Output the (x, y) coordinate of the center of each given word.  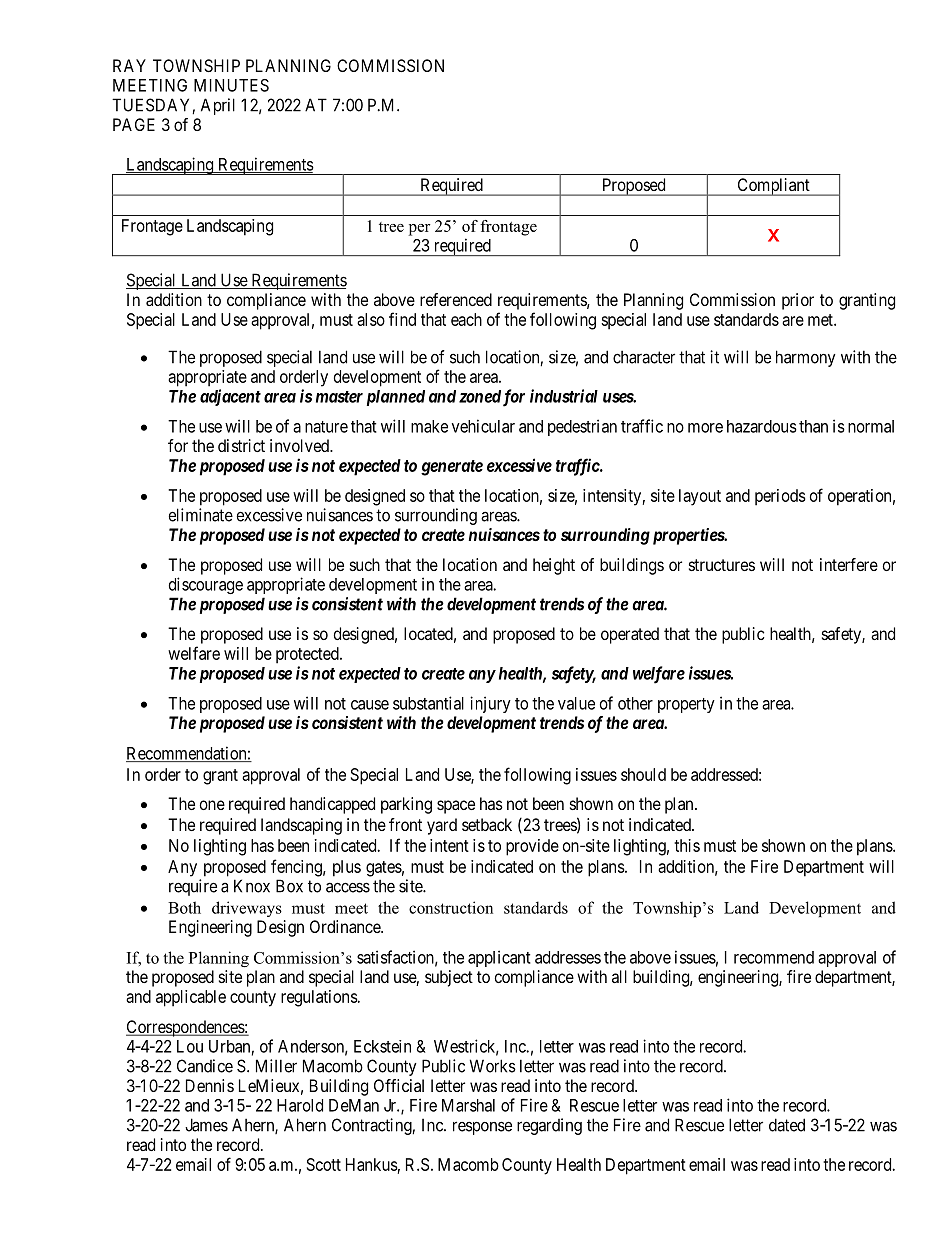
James (206, 1125)
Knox (252, 886)
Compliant (773, 187)
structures (722, 565)
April (218, 106)
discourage (206, 585)
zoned (480, 396)
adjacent (230, 397)
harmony (806, 358)
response (482, 1128)
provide (532, 847)
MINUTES (231, 85)
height (554, 566)
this (687, 845)
